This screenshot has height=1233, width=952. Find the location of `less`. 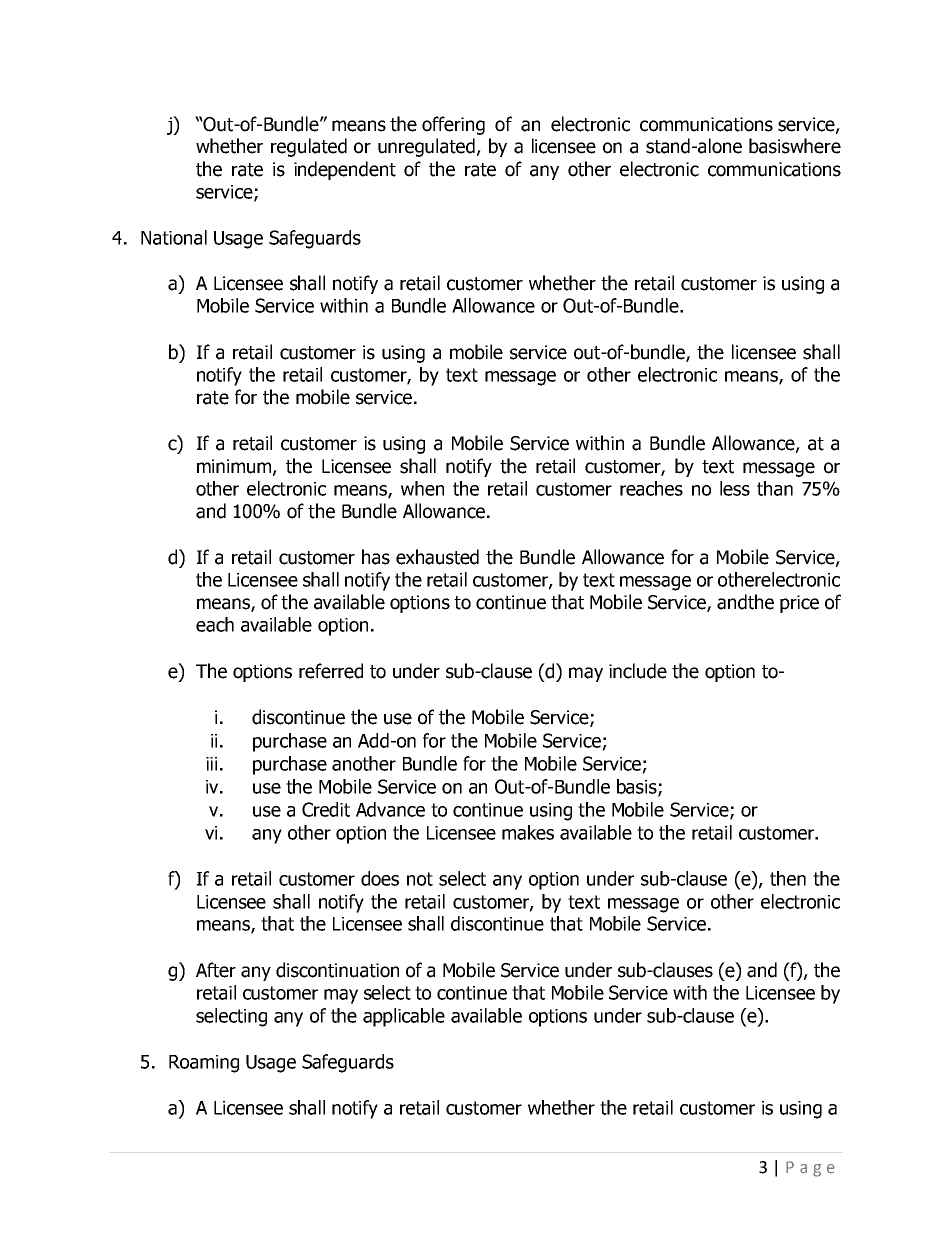

less is located at coordinates (735, 488).
